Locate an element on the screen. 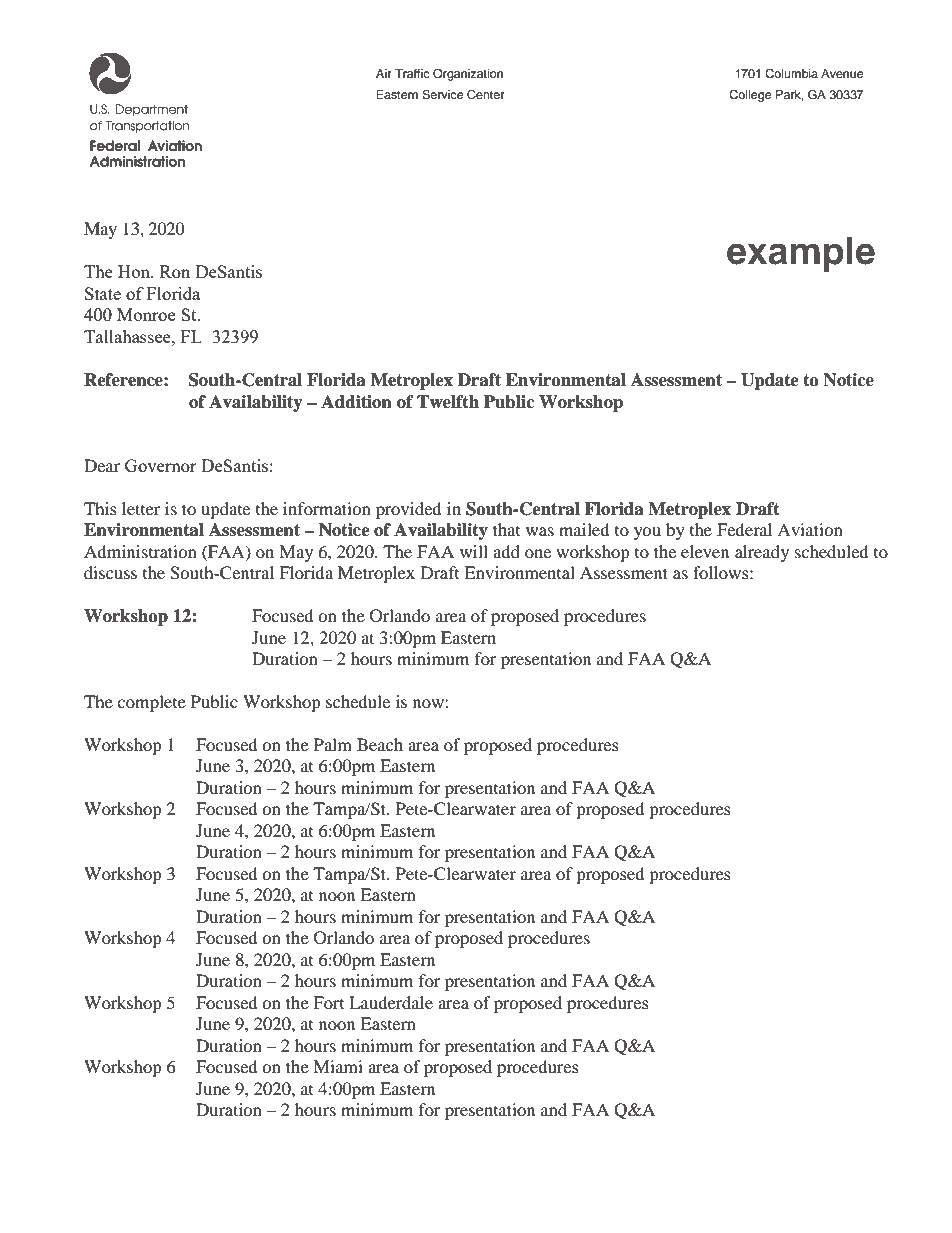  Air is located at coordinates (384, 73).
